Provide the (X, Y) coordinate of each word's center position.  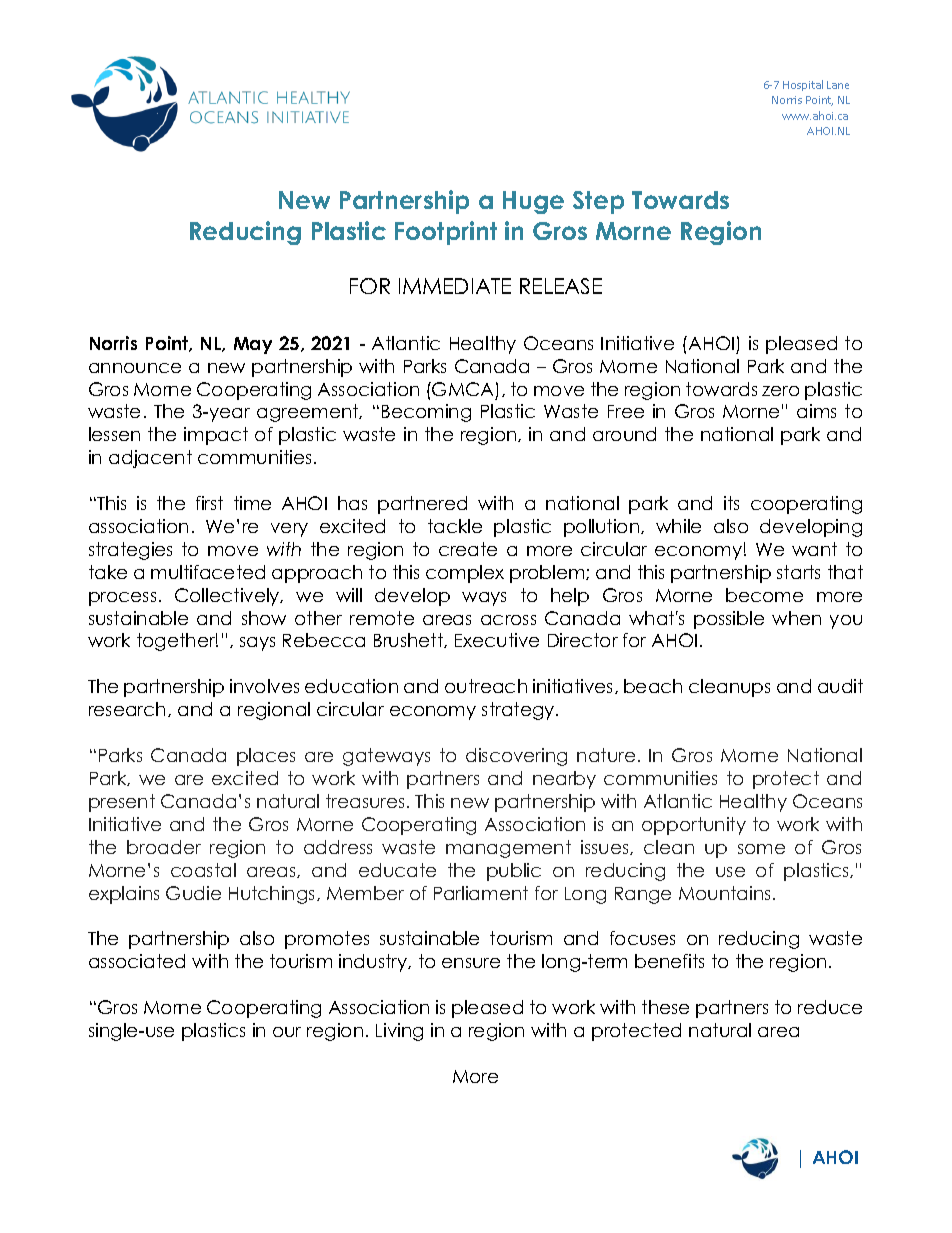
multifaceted (208, 572)
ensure (471, 963)
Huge (533, 202)
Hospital (803, 85)
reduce (830, 1007)
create (468, 549)
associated (137, 961)
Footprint (446, 233)
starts (798, 572)
